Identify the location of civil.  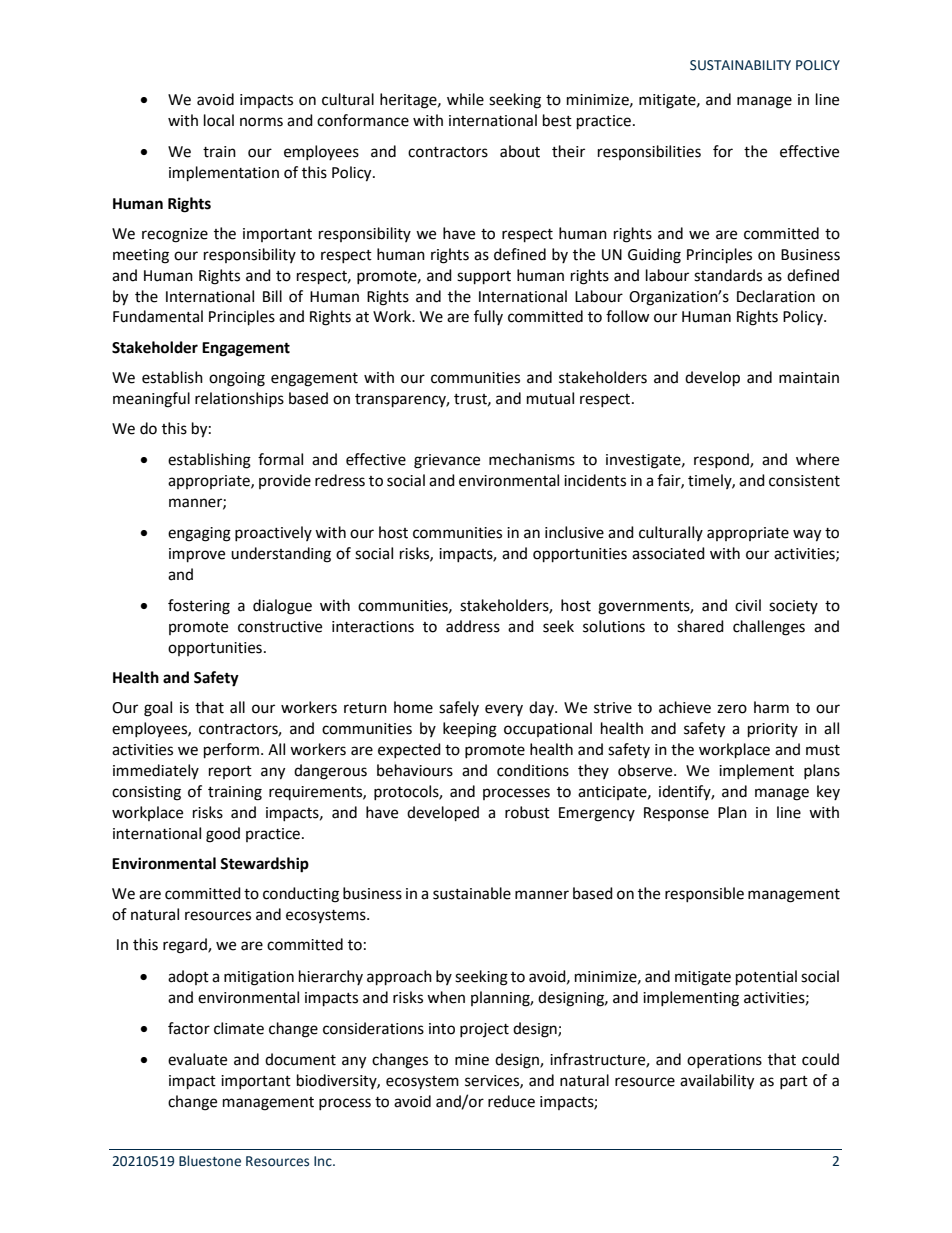
(748, 605).
